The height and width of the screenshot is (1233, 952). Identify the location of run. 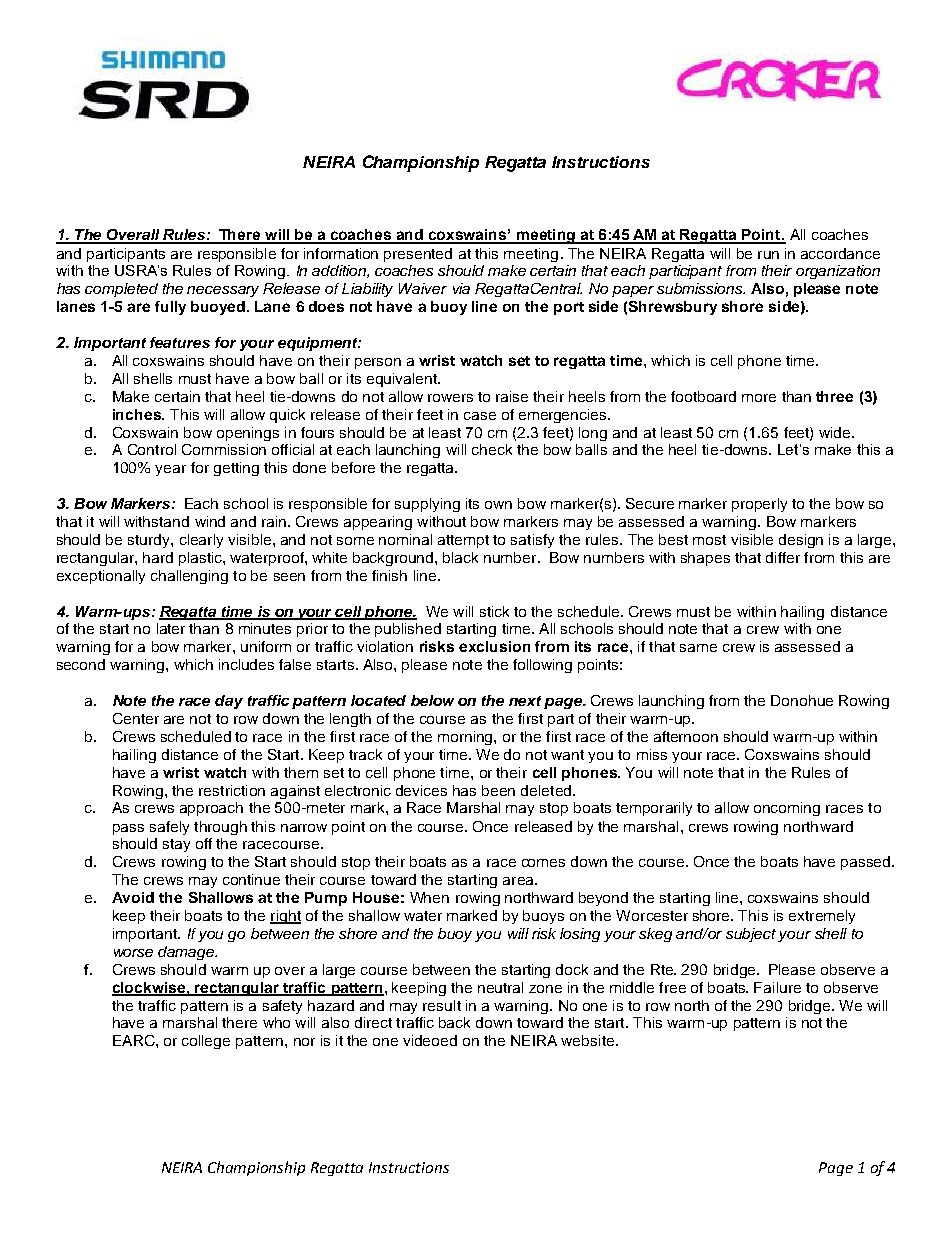
(768, 255).
